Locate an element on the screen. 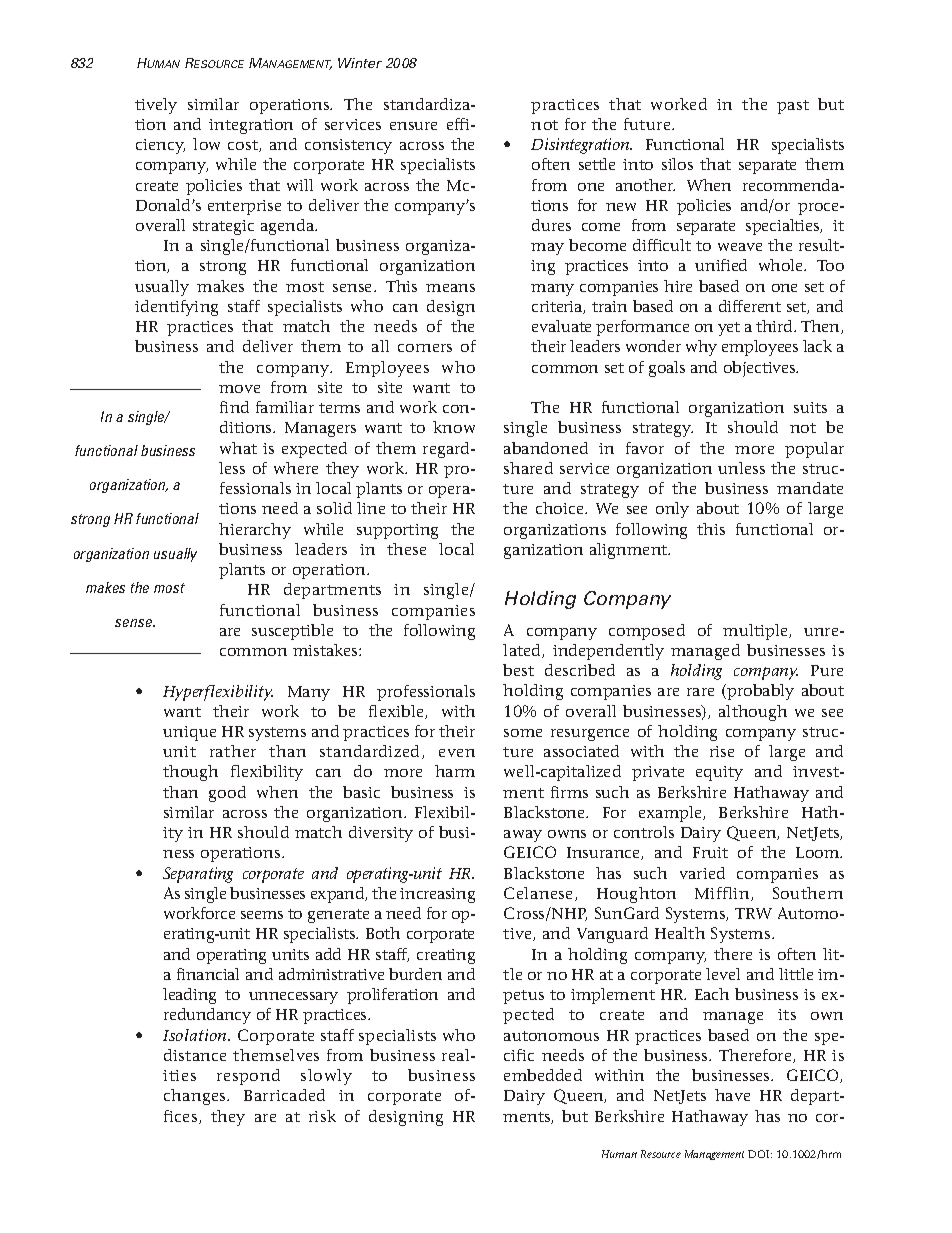 This screenshot has height=1233, width=952. Barricaded is located at coordinates (284, 1095).
